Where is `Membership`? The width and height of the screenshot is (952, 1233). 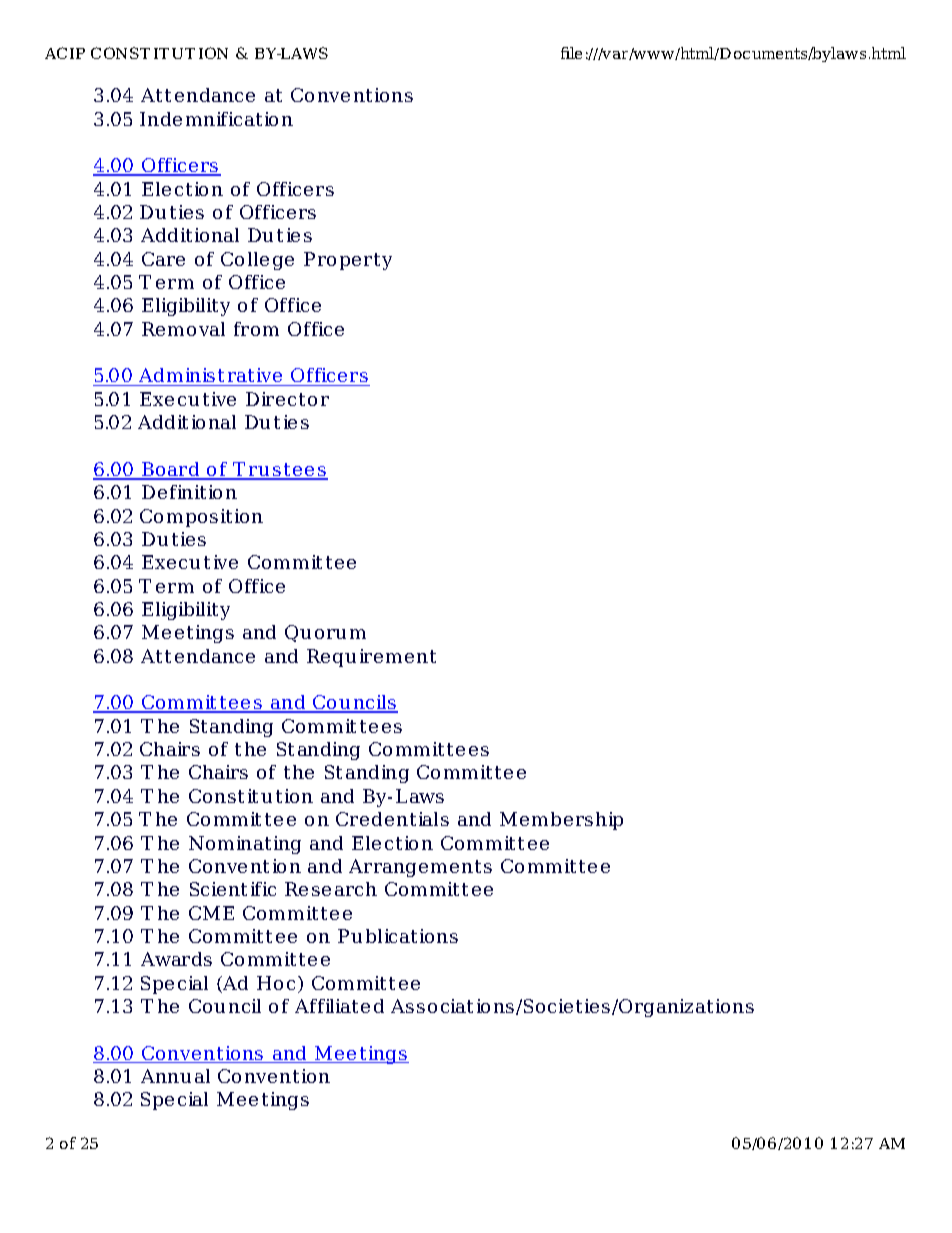
Membership is located at coordinates (561, 821).
